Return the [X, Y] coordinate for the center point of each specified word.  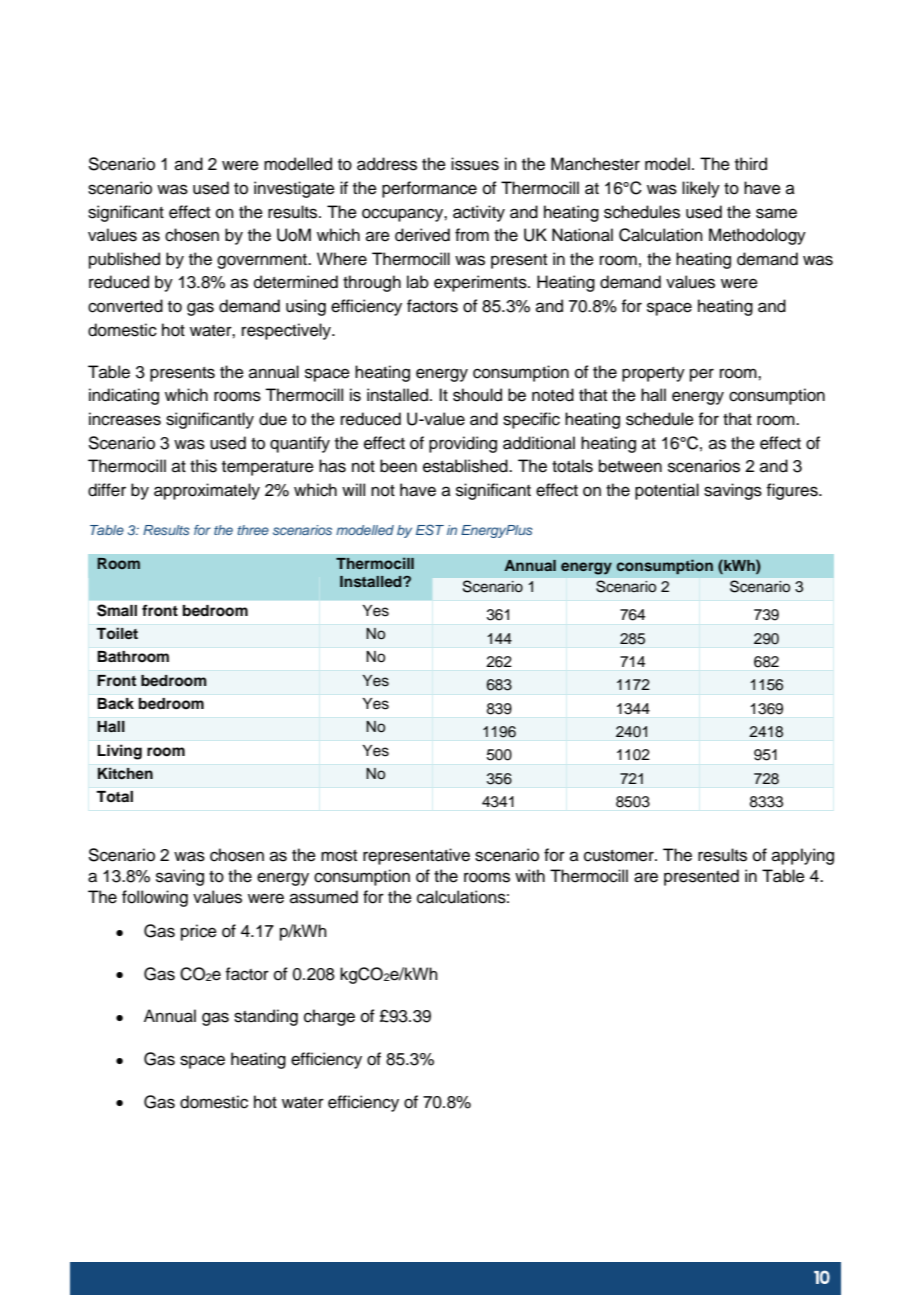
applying [803, 856]
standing [266, 1017]
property [653, 374]
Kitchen [125, 773]
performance [429, 189]
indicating [124, 396]
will [353, 489]
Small [117, 610]
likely [701, 189]
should [477, 395]
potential [667, 491]
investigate [294, 189]
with [530, 875]
